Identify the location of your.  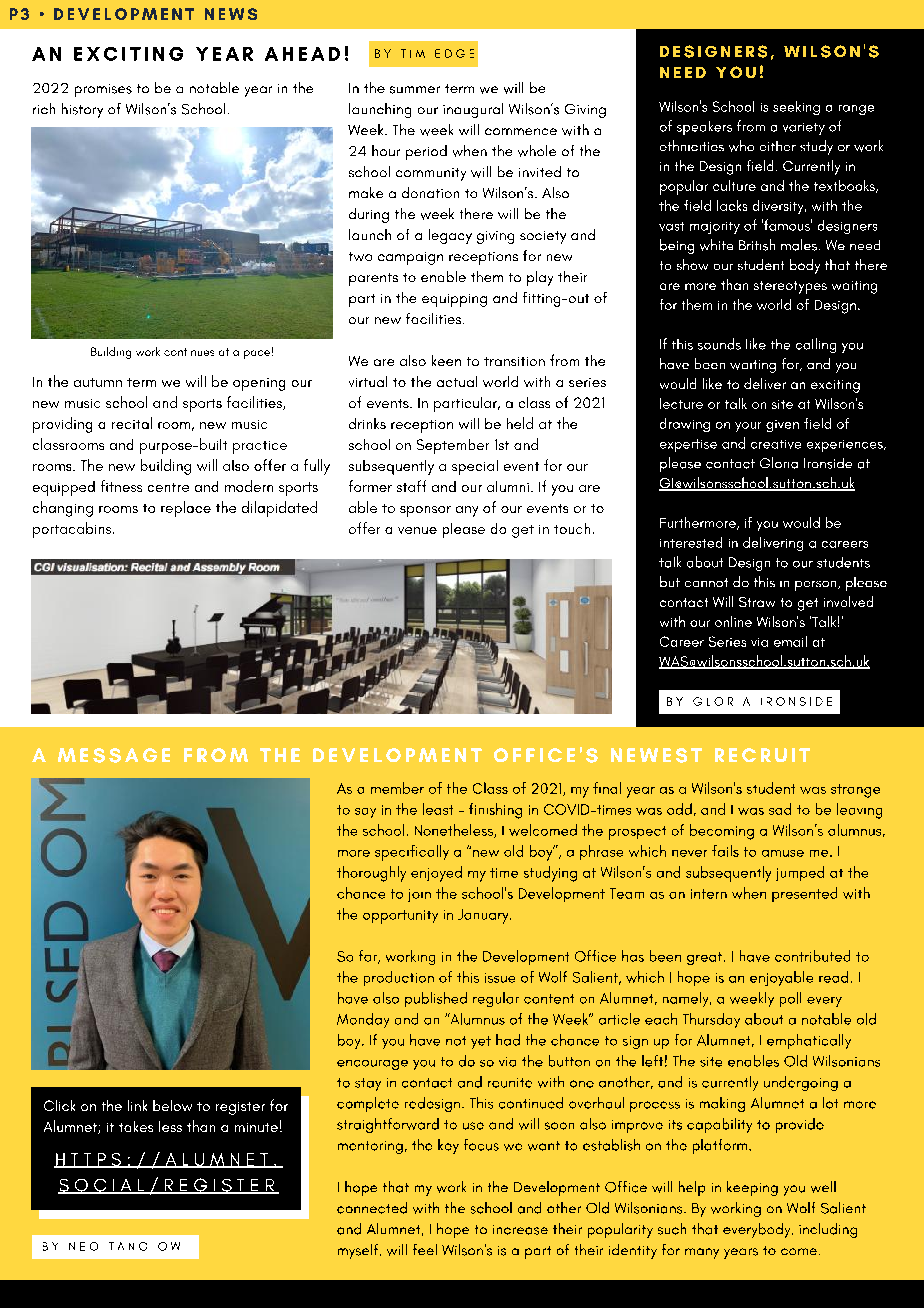
(748, 427).
